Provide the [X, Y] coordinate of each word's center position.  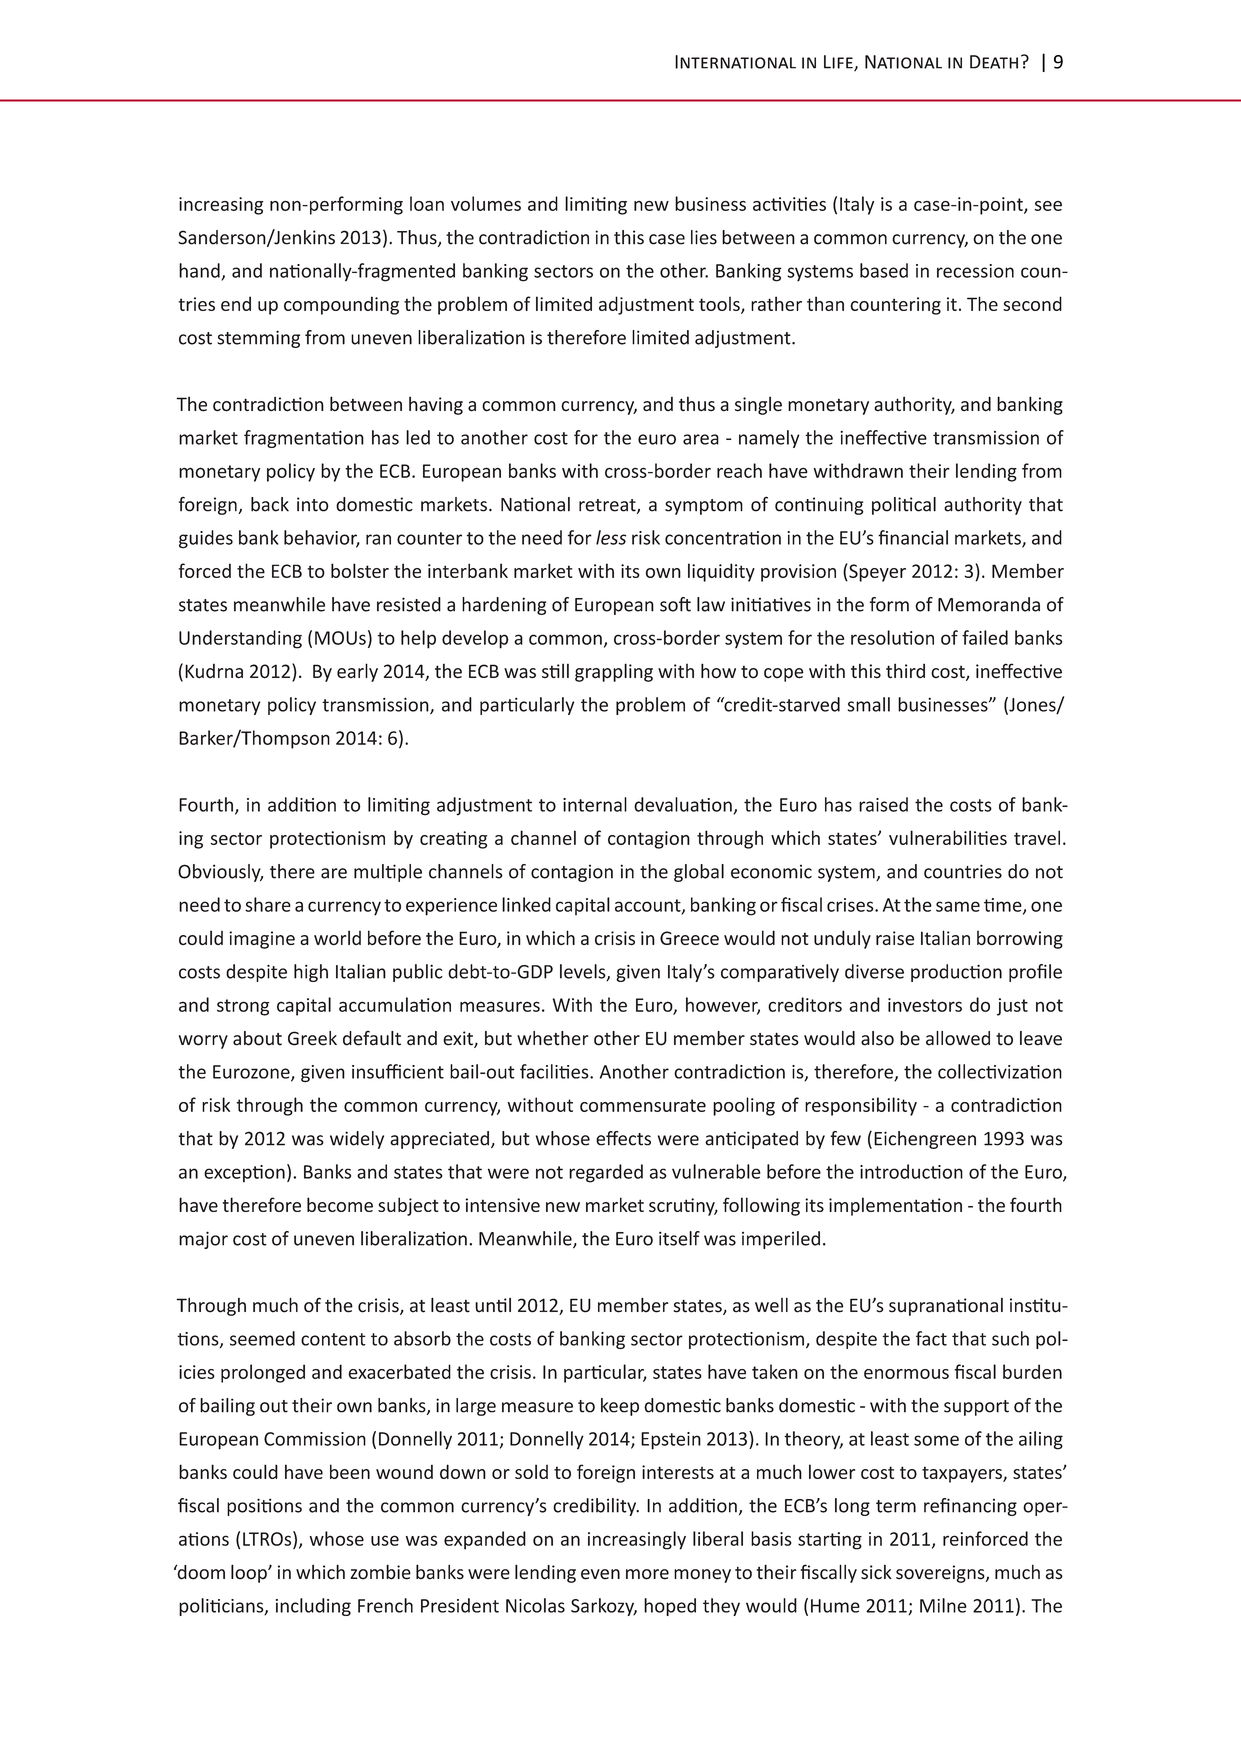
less [611, 537]
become [340, 1204]
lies [704, 237]
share [268, 904]
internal [595, 804]
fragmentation [304, 439]
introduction [911, 1171]
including [313, 1607]
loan [427, 203]
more [647, 1574]
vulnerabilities [948, 837]
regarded [606, 1173]
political [904, 506]
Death [994, 62]
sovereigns [941, 1574]
